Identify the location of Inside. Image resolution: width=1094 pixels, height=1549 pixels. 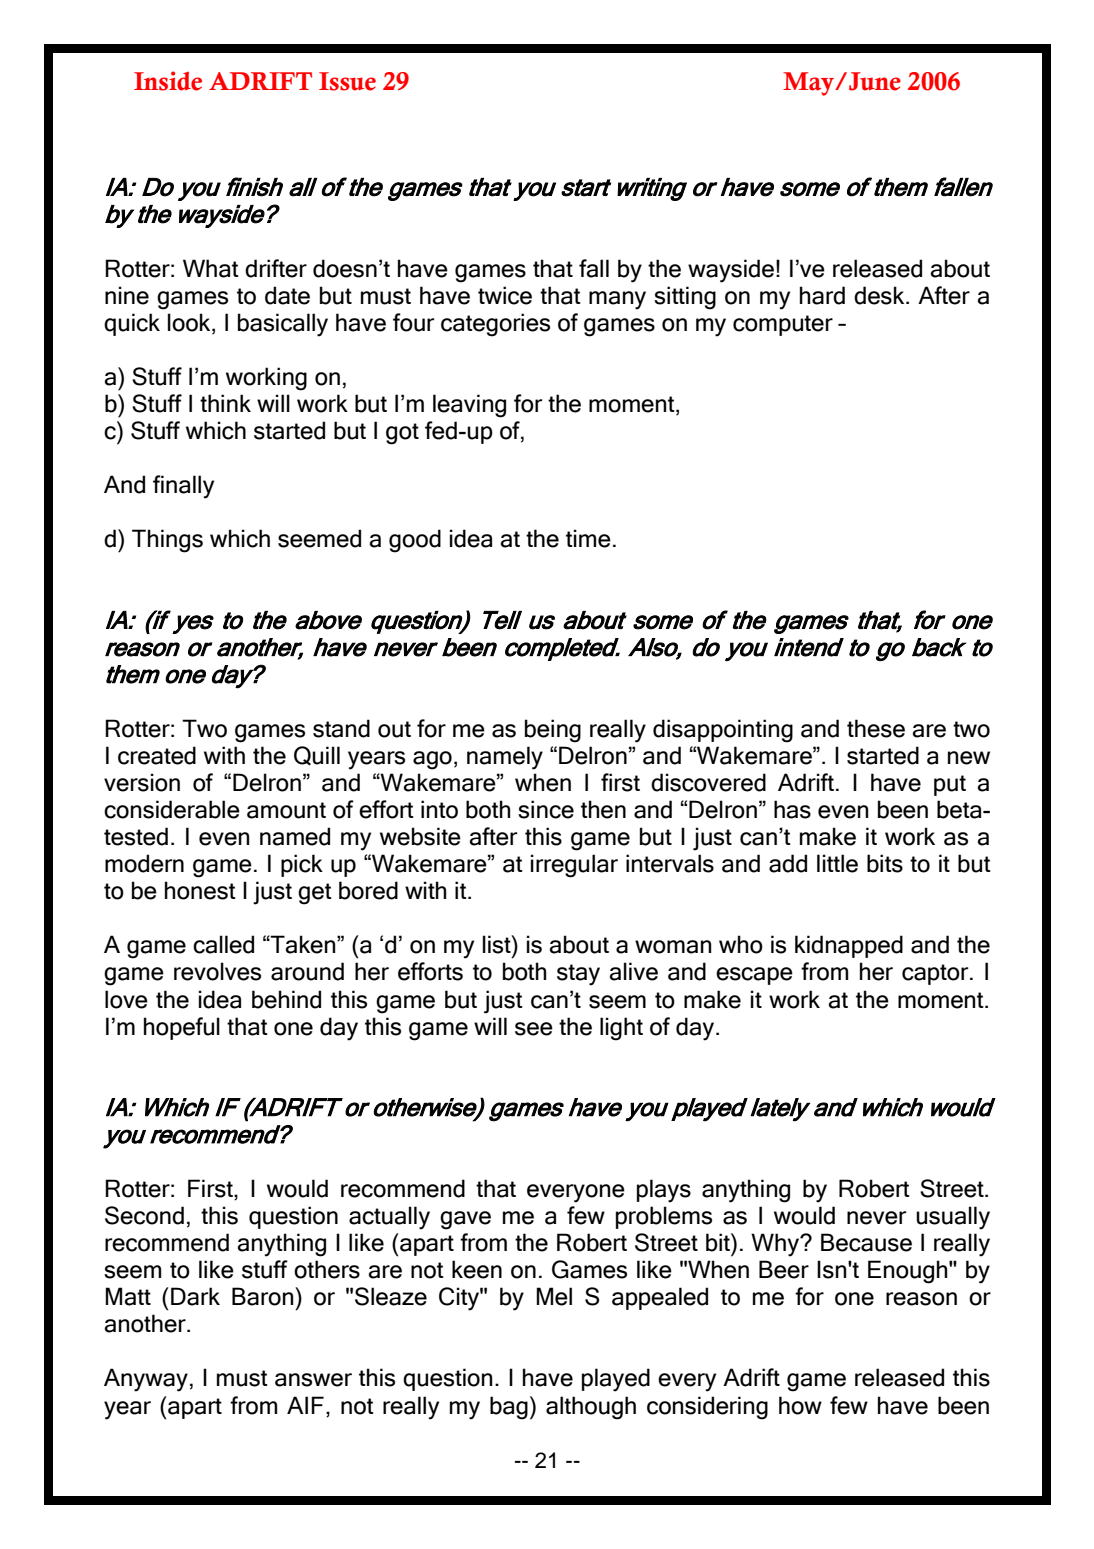
(168, 81).
